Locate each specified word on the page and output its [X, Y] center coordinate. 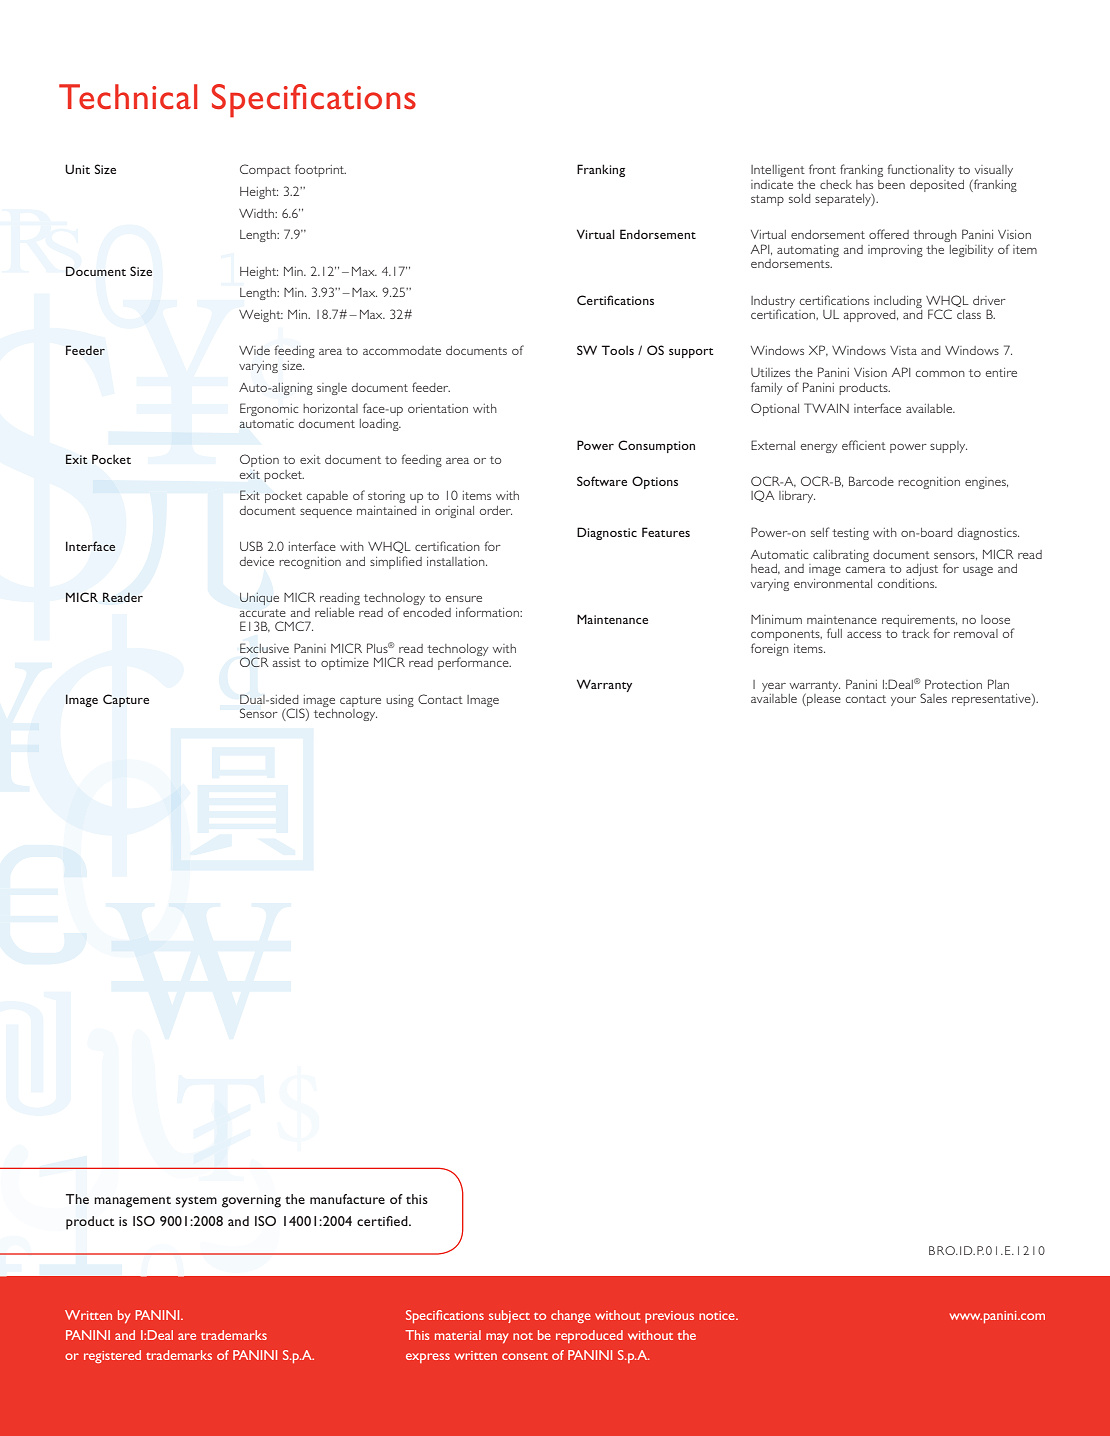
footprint [320, 170]
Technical [128, 97]
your [903, 701]
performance [474, 662]
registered [112, 1356]
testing [850, 534]
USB [251, 546]
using [400, 701]
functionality [921, 170]
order [496, 510]
